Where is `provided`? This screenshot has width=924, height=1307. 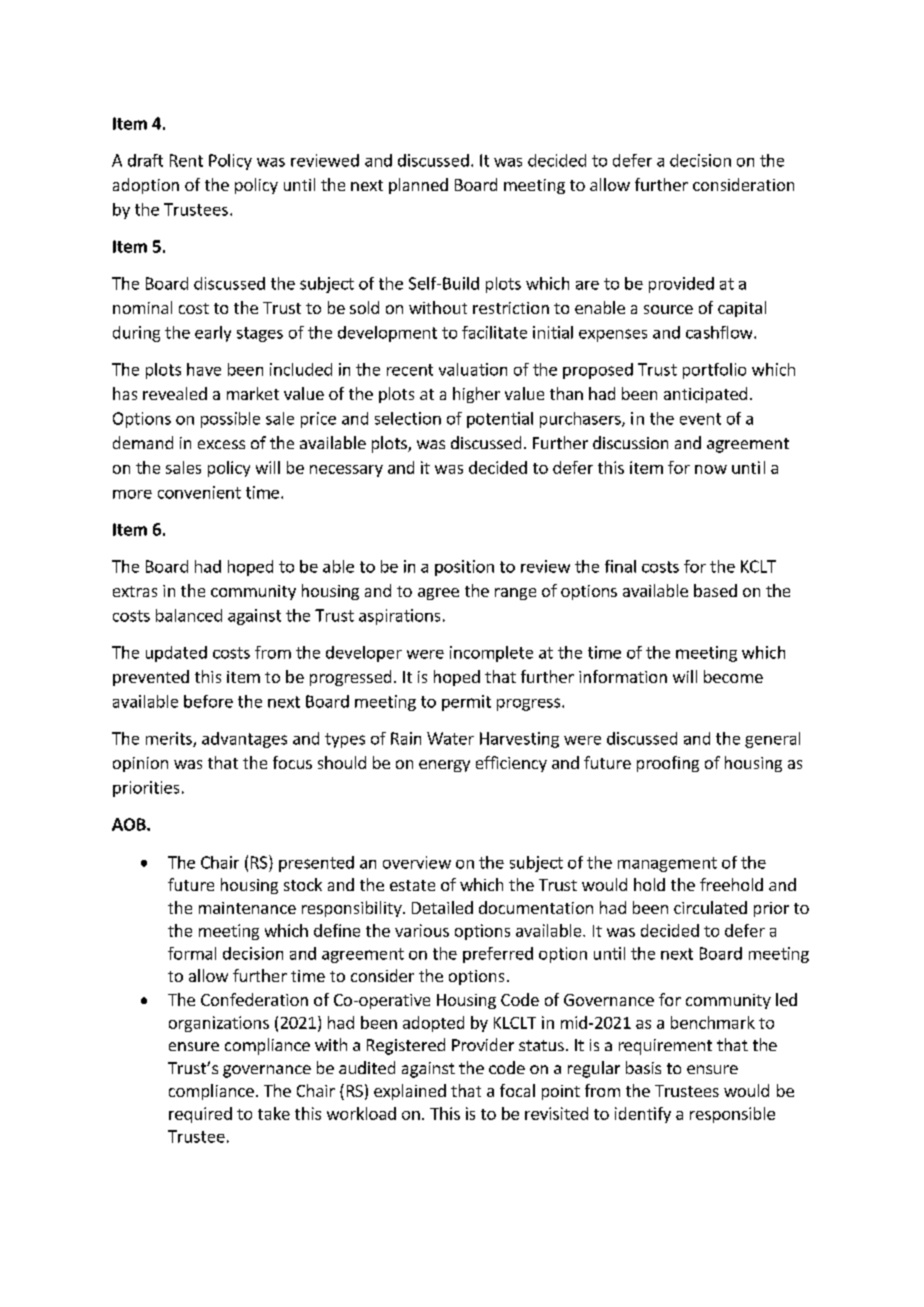 provided is located at coordinates (681, 285).
